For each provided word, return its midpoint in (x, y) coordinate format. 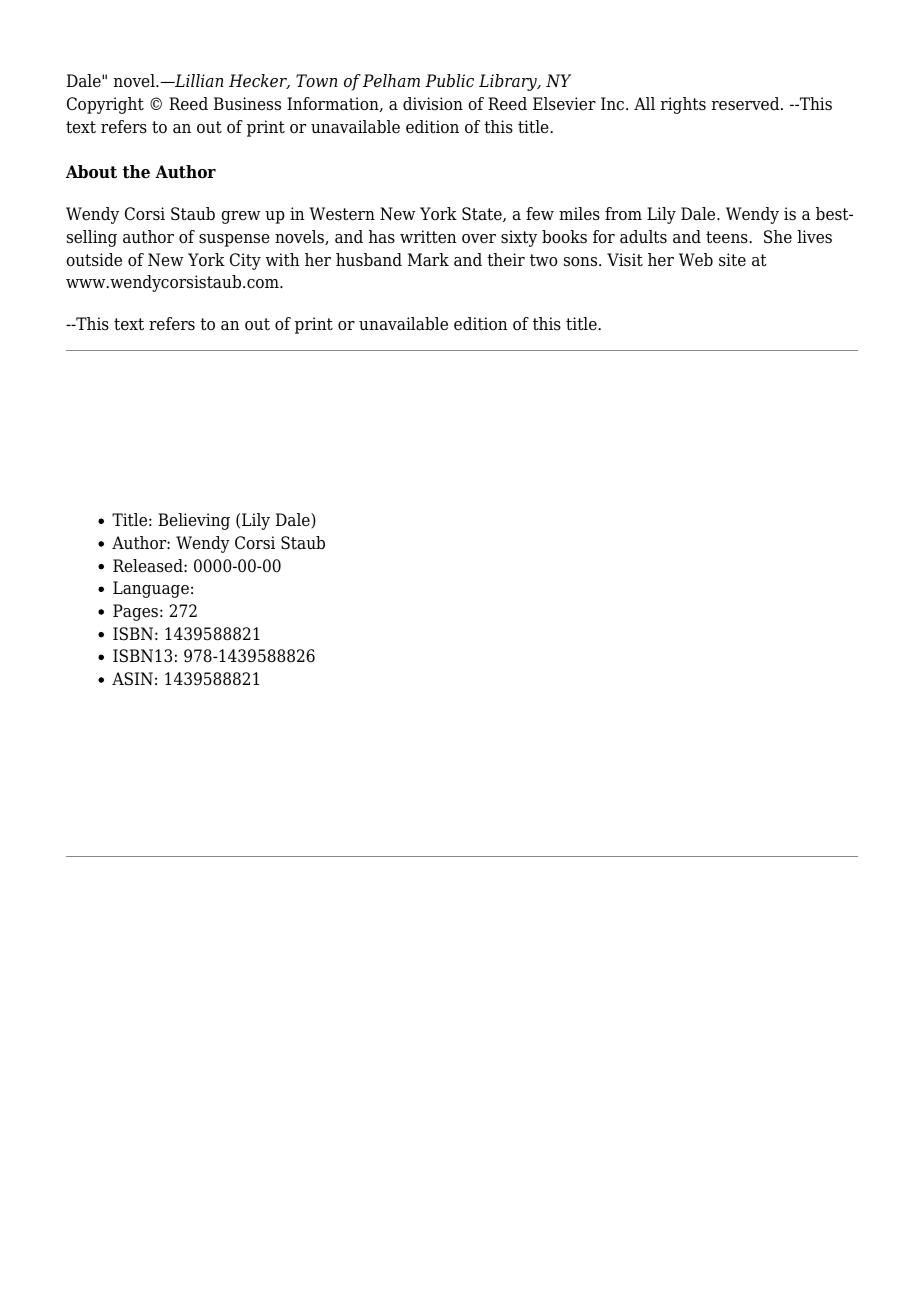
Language (151, 589)
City (245, 261)
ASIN (132, 679)
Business (247, 104)
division (433, 104)
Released (149, 566)
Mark (428, 260)
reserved (747, 104)
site (732, 260)
